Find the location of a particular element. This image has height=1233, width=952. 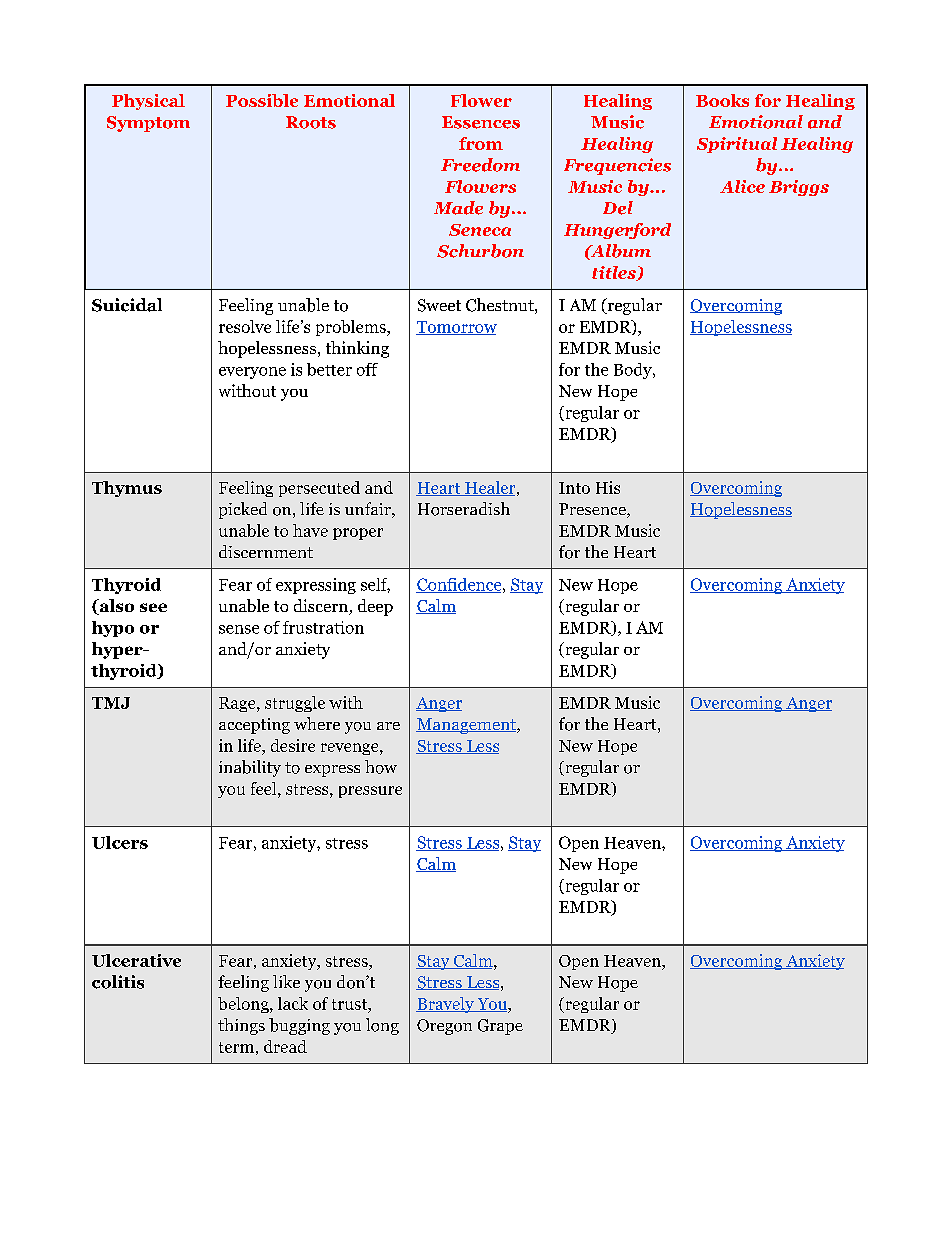

things is located at coordinates (241, 1026).
